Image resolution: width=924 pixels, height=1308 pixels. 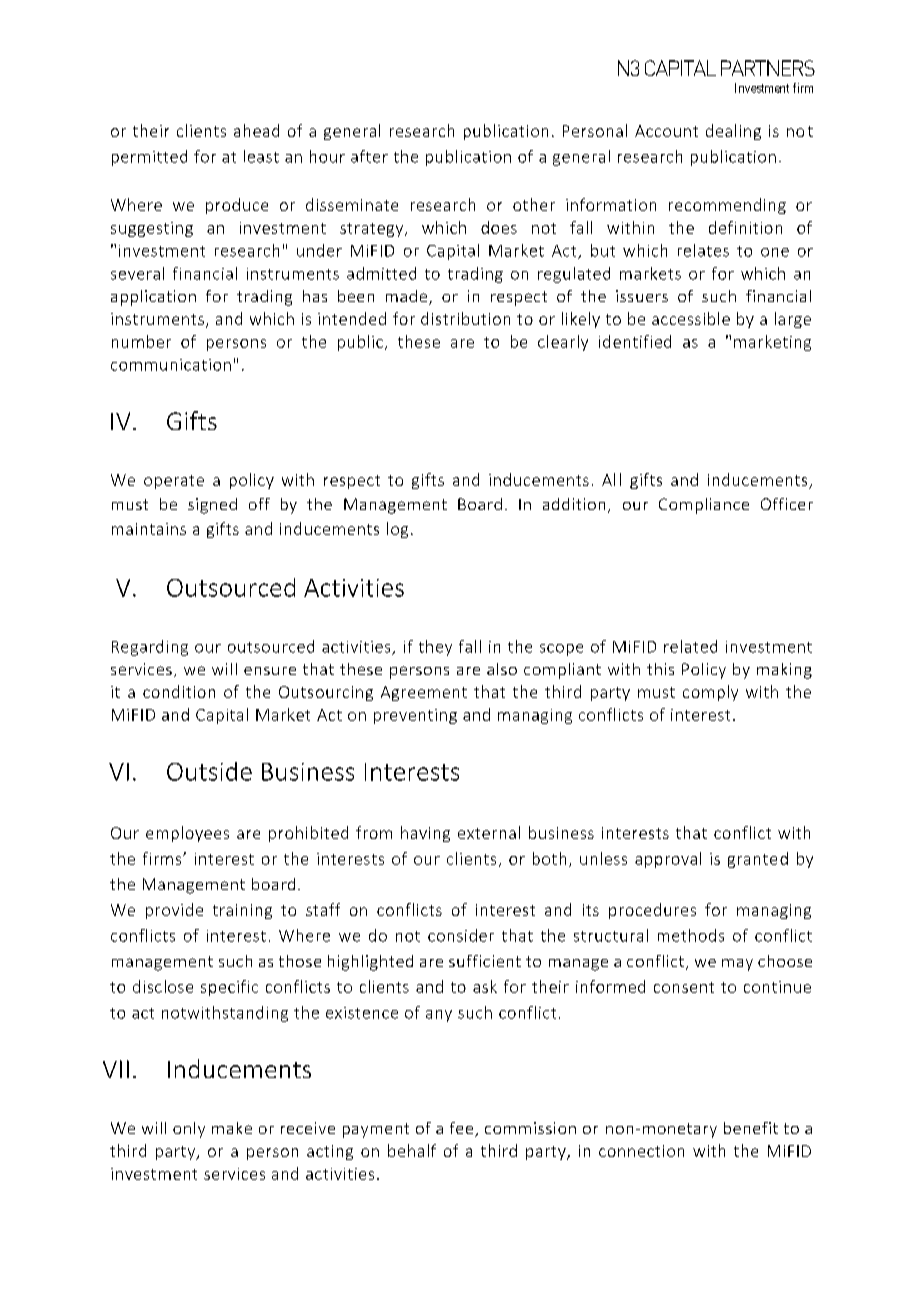 I want to click on Agreement, so click(x=424, y=693).
